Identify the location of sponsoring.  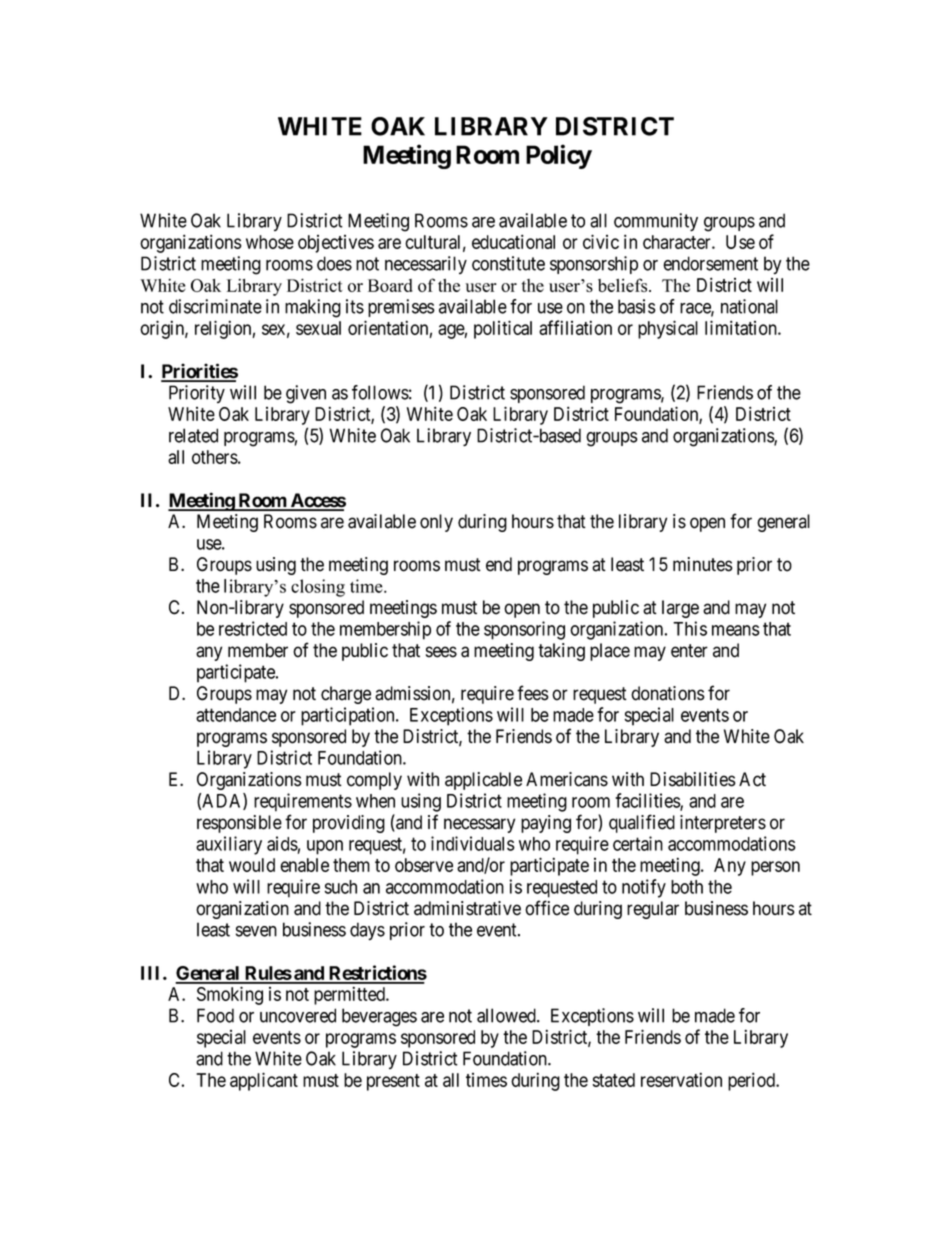
(524, 630).
